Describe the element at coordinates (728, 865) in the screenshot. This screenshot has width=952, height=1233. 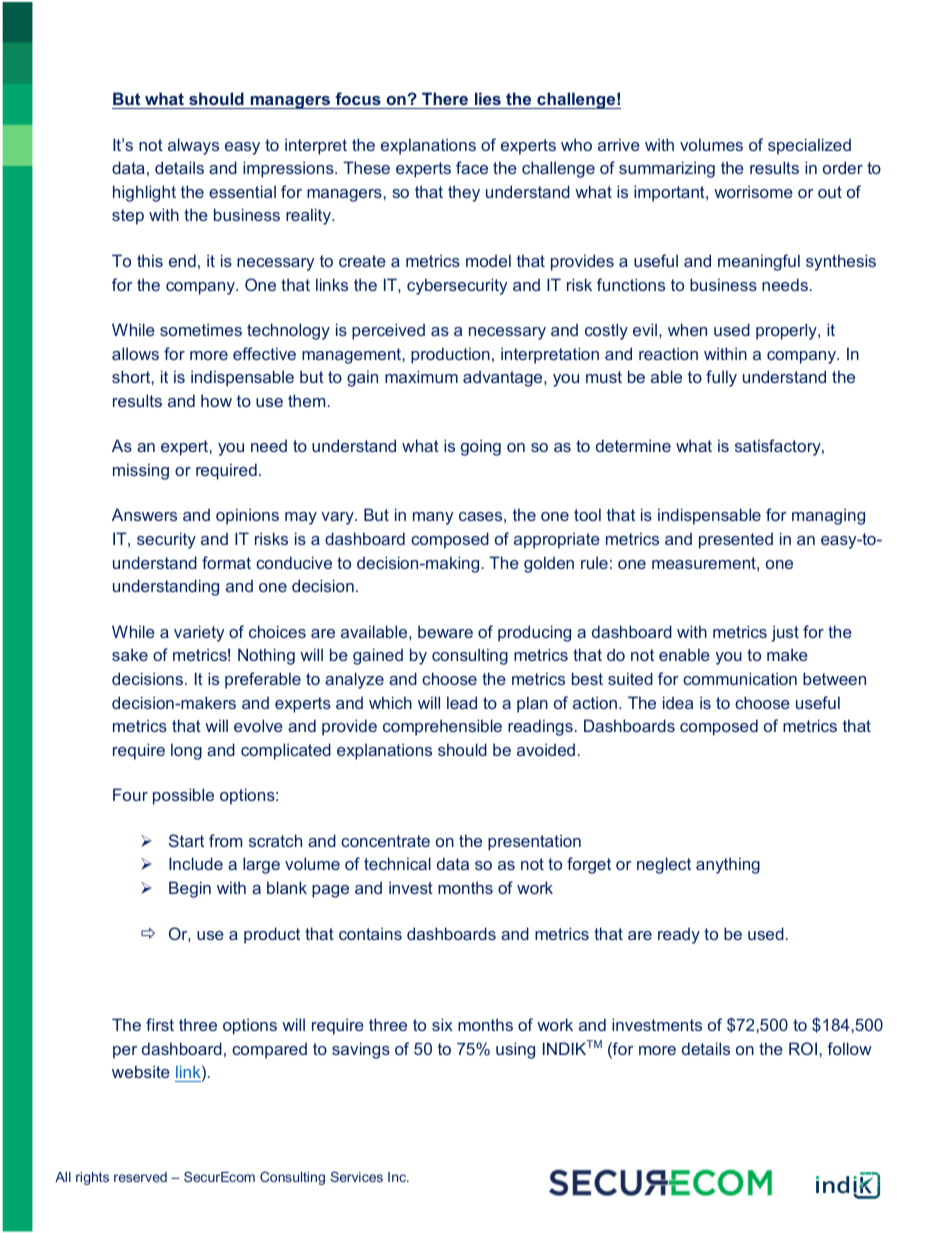
I see `anything` at that location.
